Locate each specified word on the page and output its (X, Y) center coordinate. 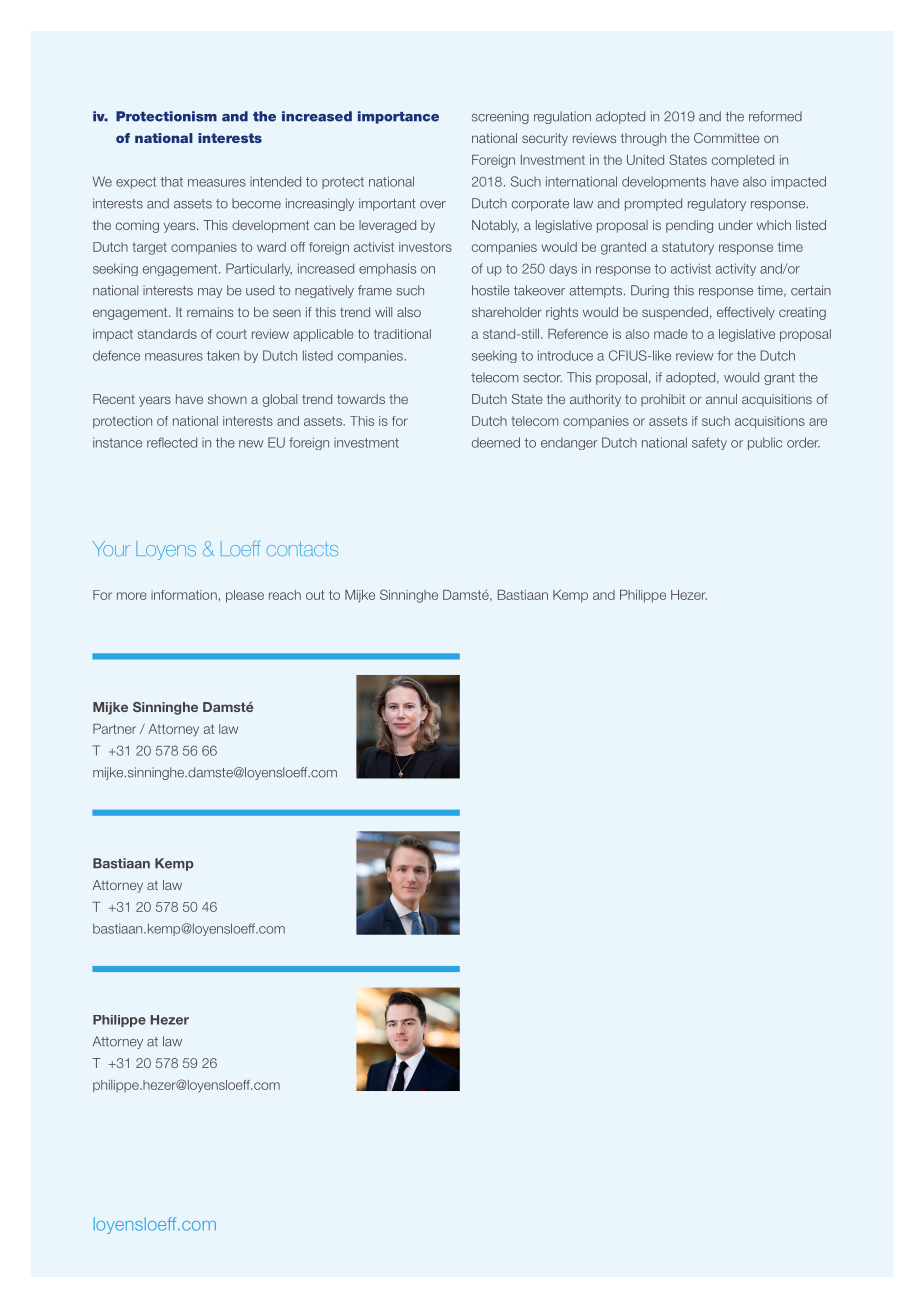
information (184, 595)
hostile (491, 290)
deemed (496, 442)
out (315, 595)
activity (736, 269)
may (210, 293)
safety (709, 443)
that (171, 181)
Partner (114, 729)
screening (500, 117)
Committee (727, 138)
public (765, 443)
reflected (172, 442)
